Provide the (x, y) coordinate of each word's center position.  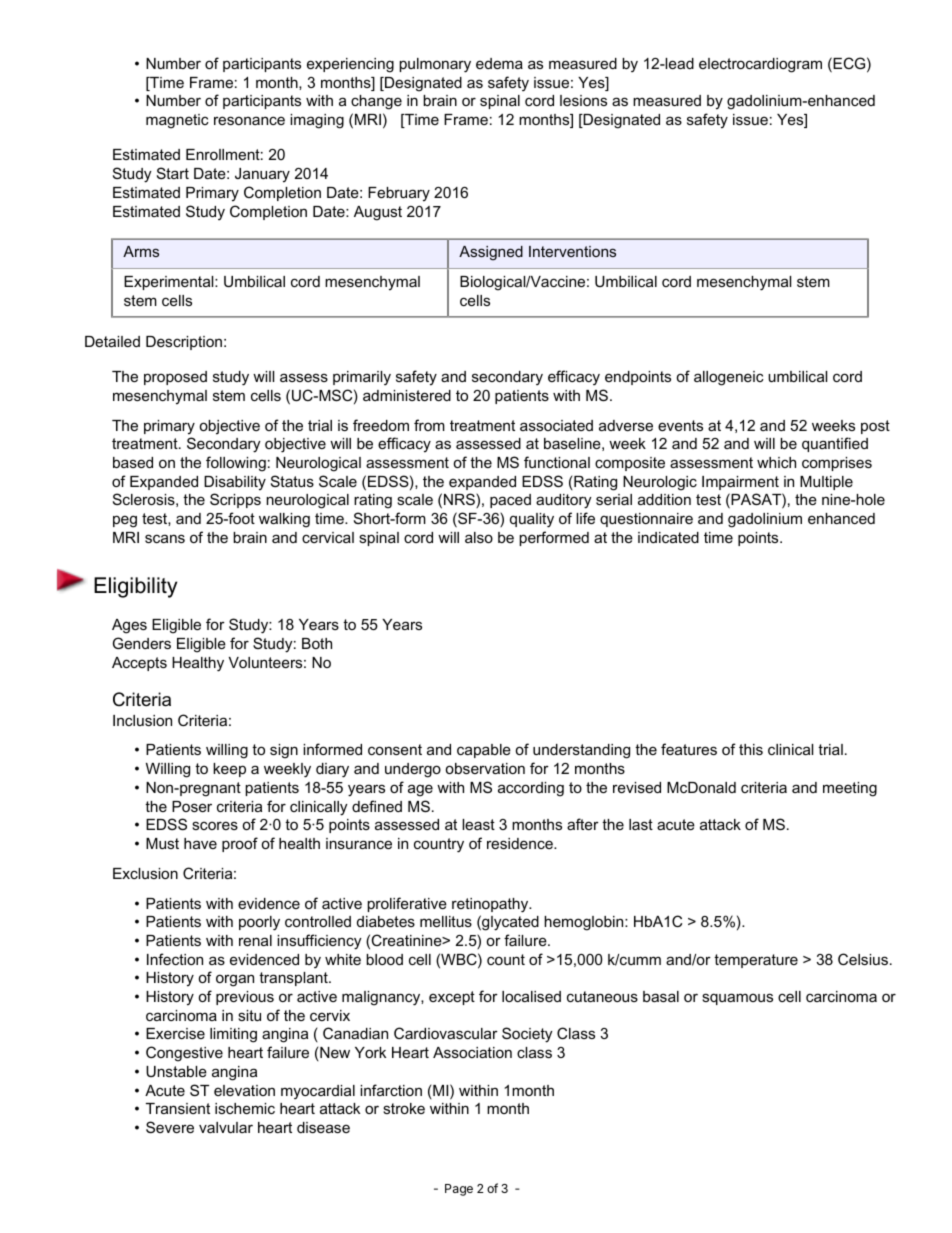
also (479, 537)
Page (459, 1190)
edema (499, 63)
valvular (226, 1127)
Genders (142, 643)
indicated (668, 537)
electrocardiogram (760, 65)
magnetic (177, 121)
